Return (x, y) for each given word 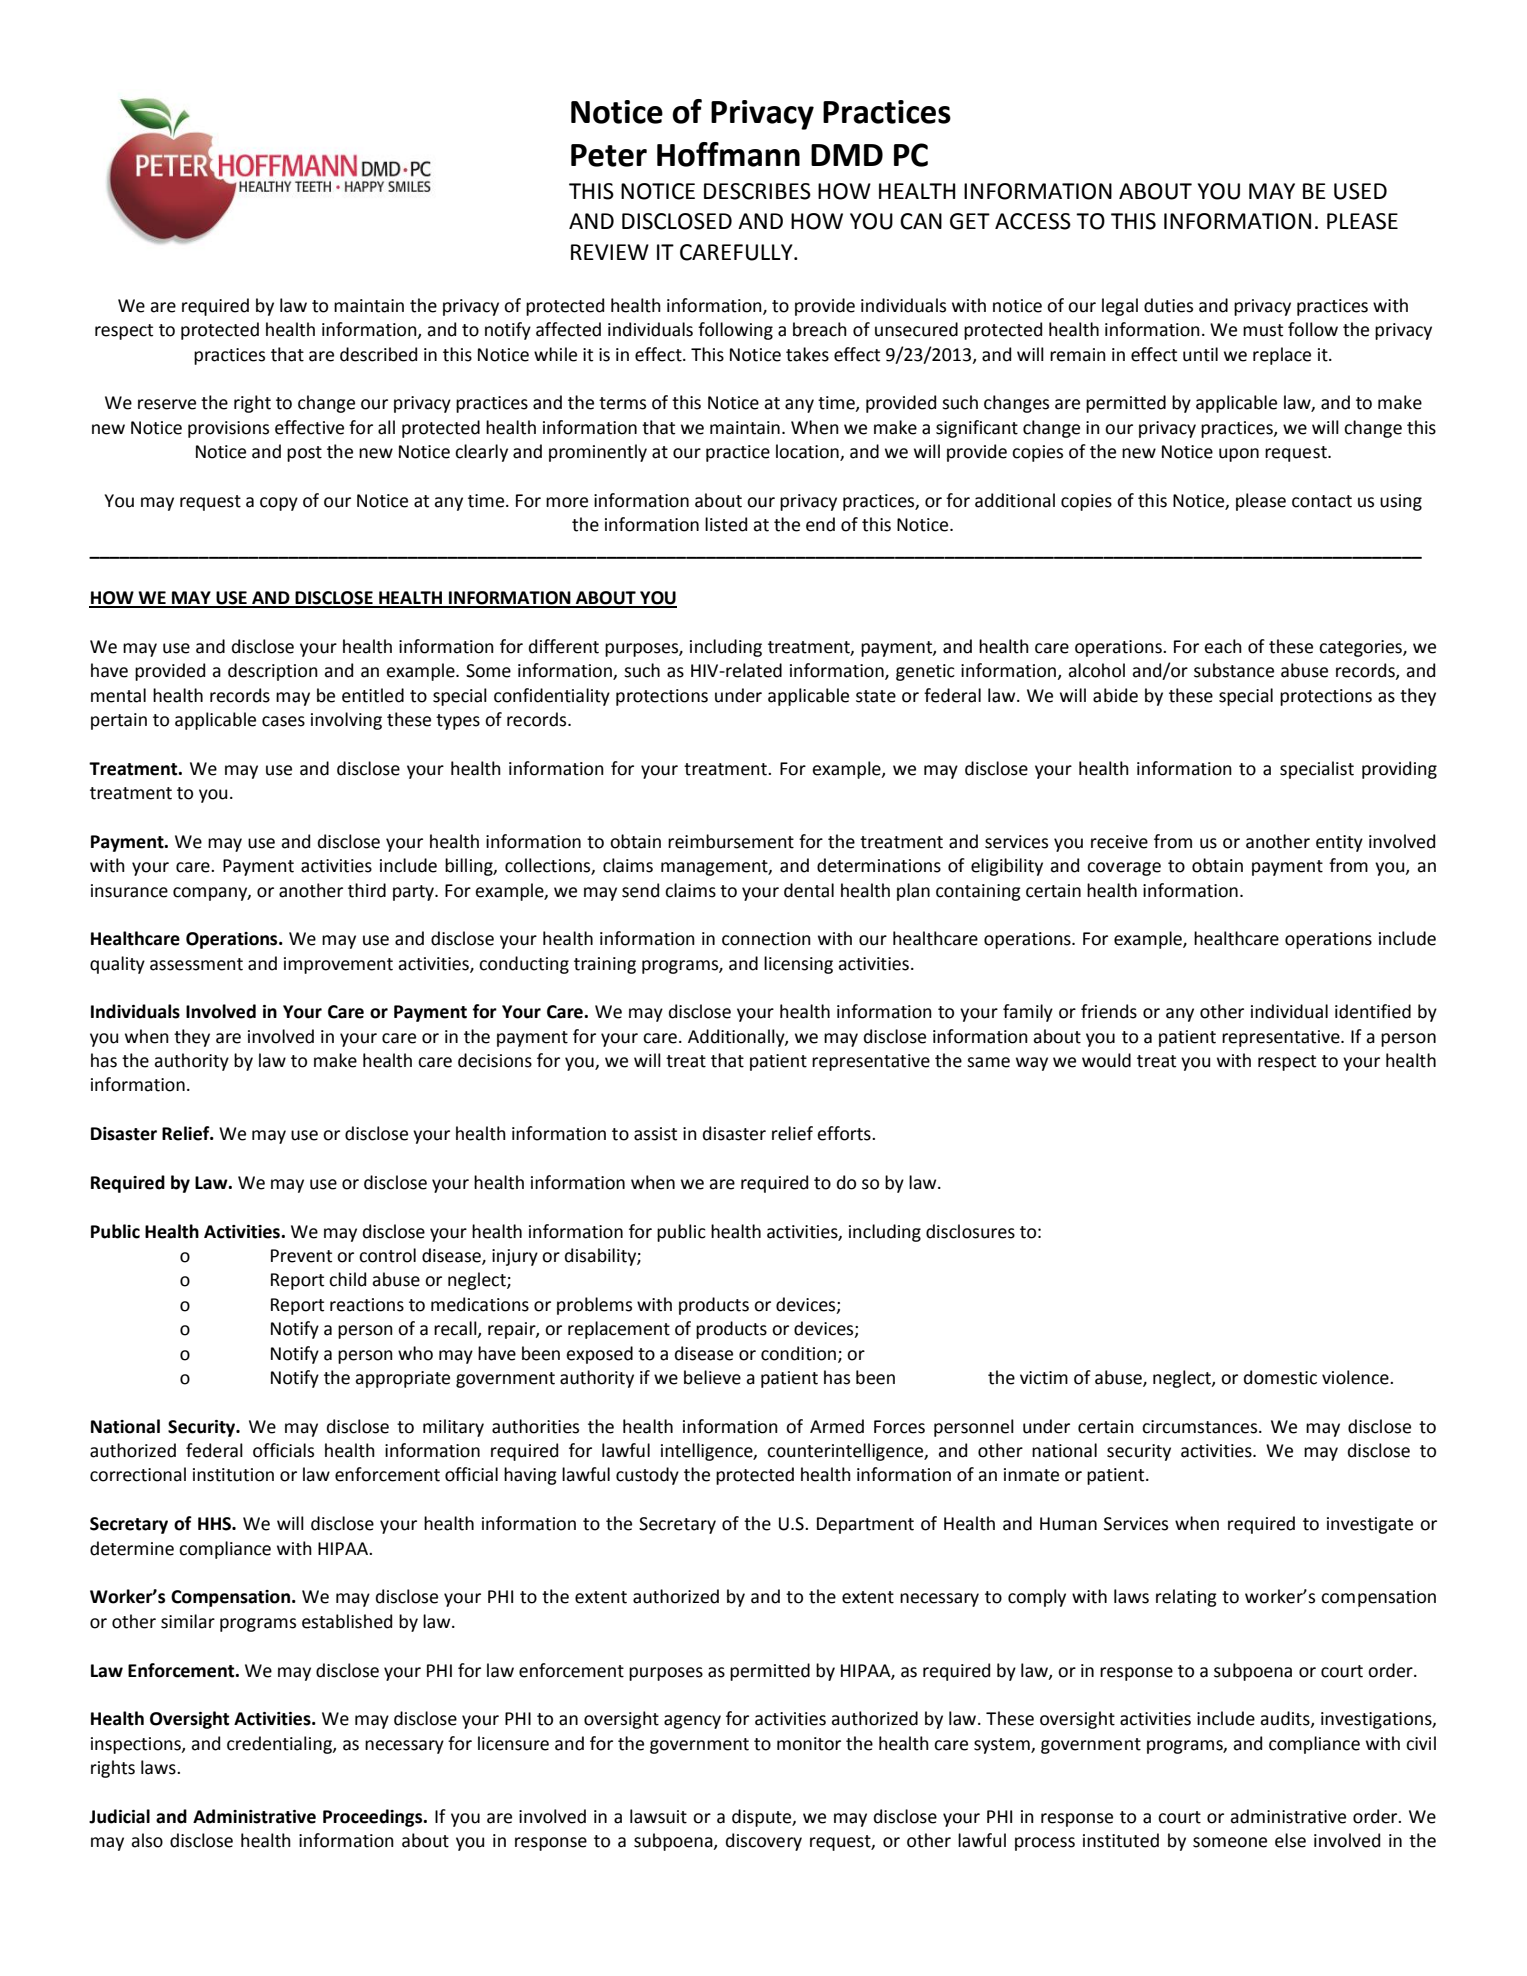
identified (1373, 1011)
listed (726, 524)
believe (712, 1377)
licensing (798, 965)
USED (1360, 191)
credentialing (280, 1745)
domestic (1280, 1377)
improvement (338, 965)
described (378, 354)
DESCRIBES (757, 191)
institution (233, 1475)
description (273, 672)
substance (1234, 670)
